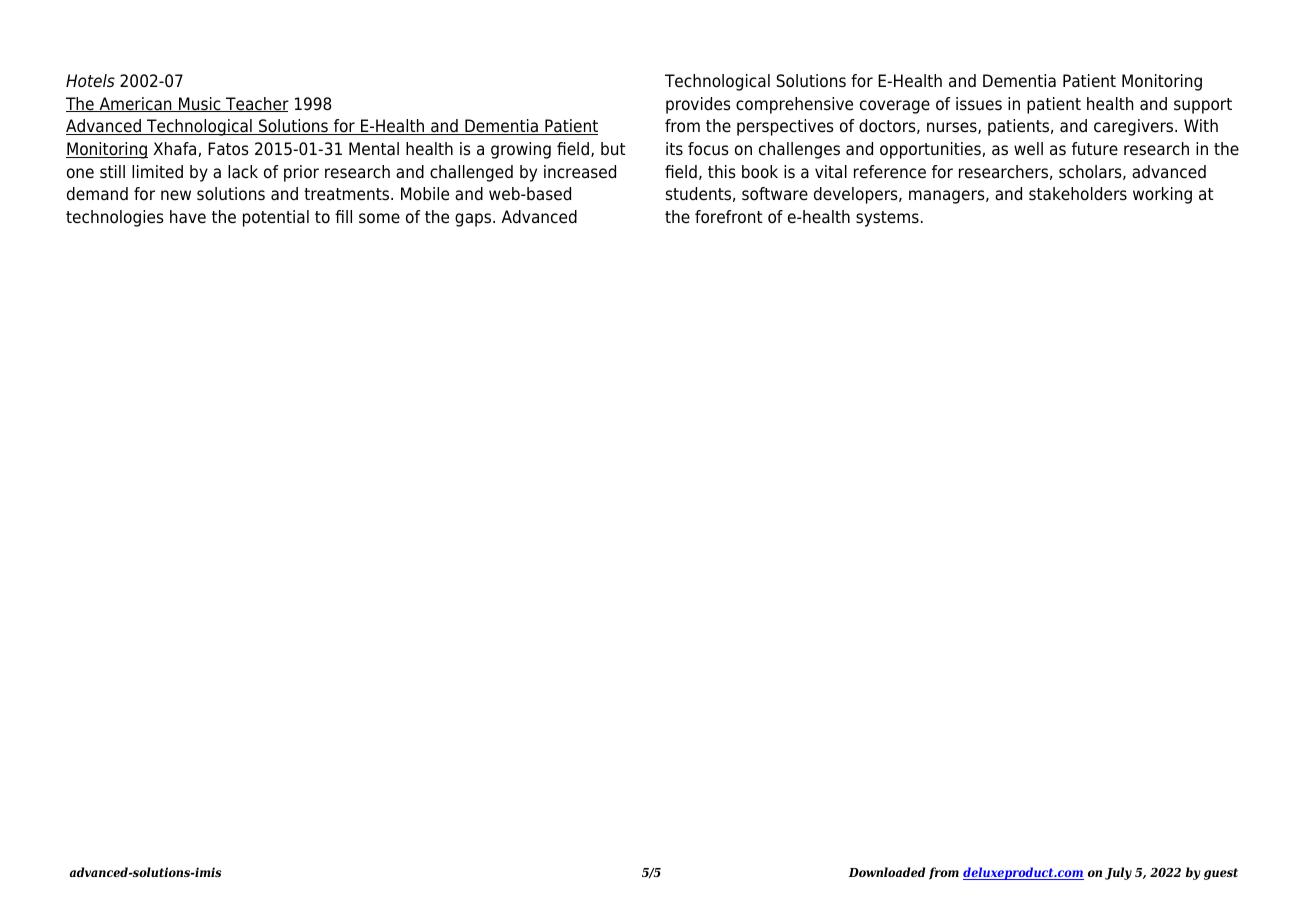 This screenshot has height=924, width=1308. Describe the element at coordinates (698, 105) in the screenshot. I see `provides` at that location.
